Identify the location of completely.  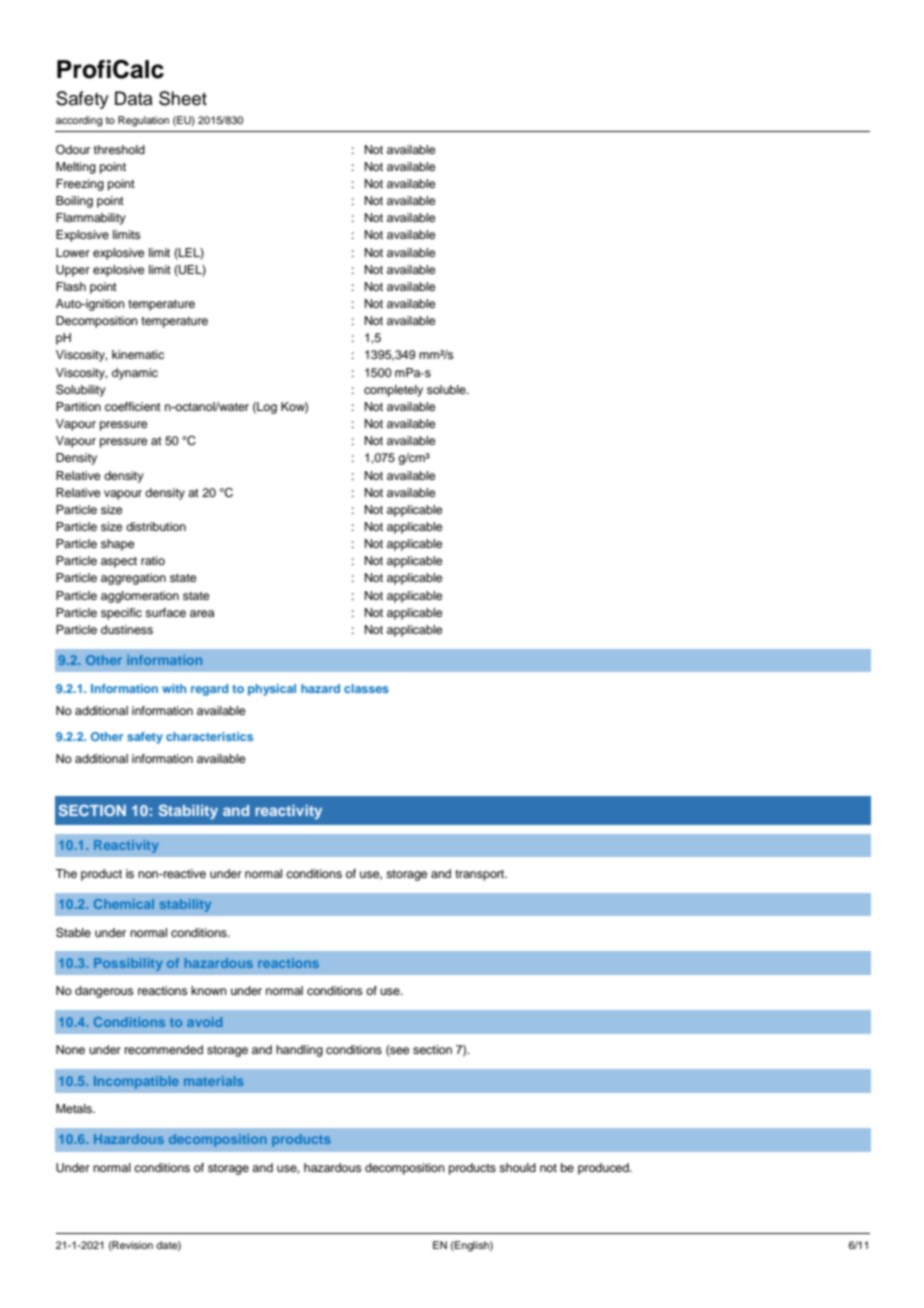
(393, 391).
